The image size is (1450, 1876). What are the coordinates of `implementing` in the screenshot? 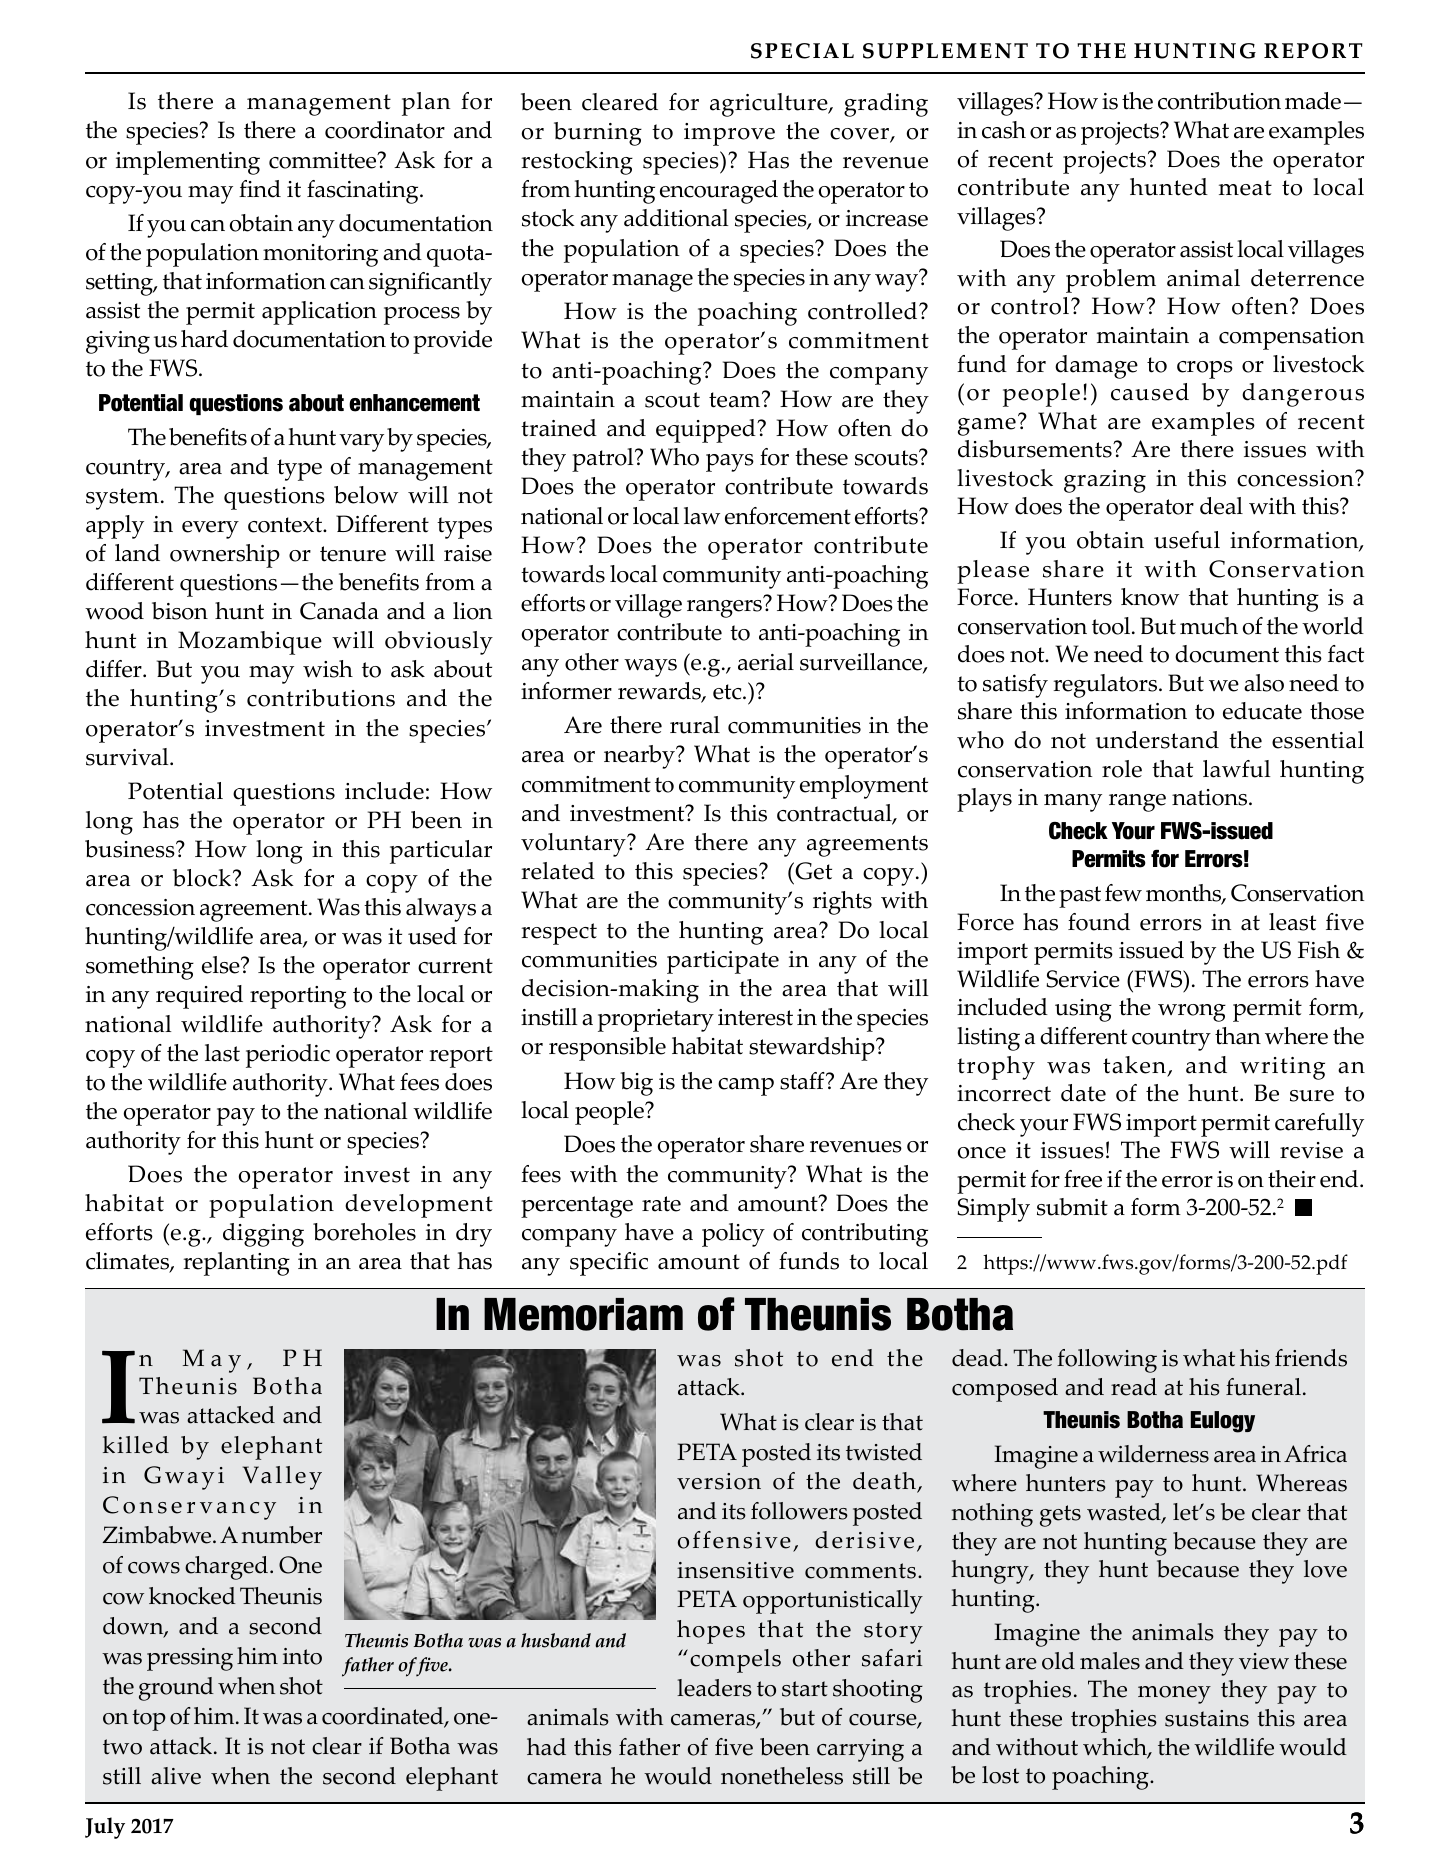 It's located at (188, 163).
